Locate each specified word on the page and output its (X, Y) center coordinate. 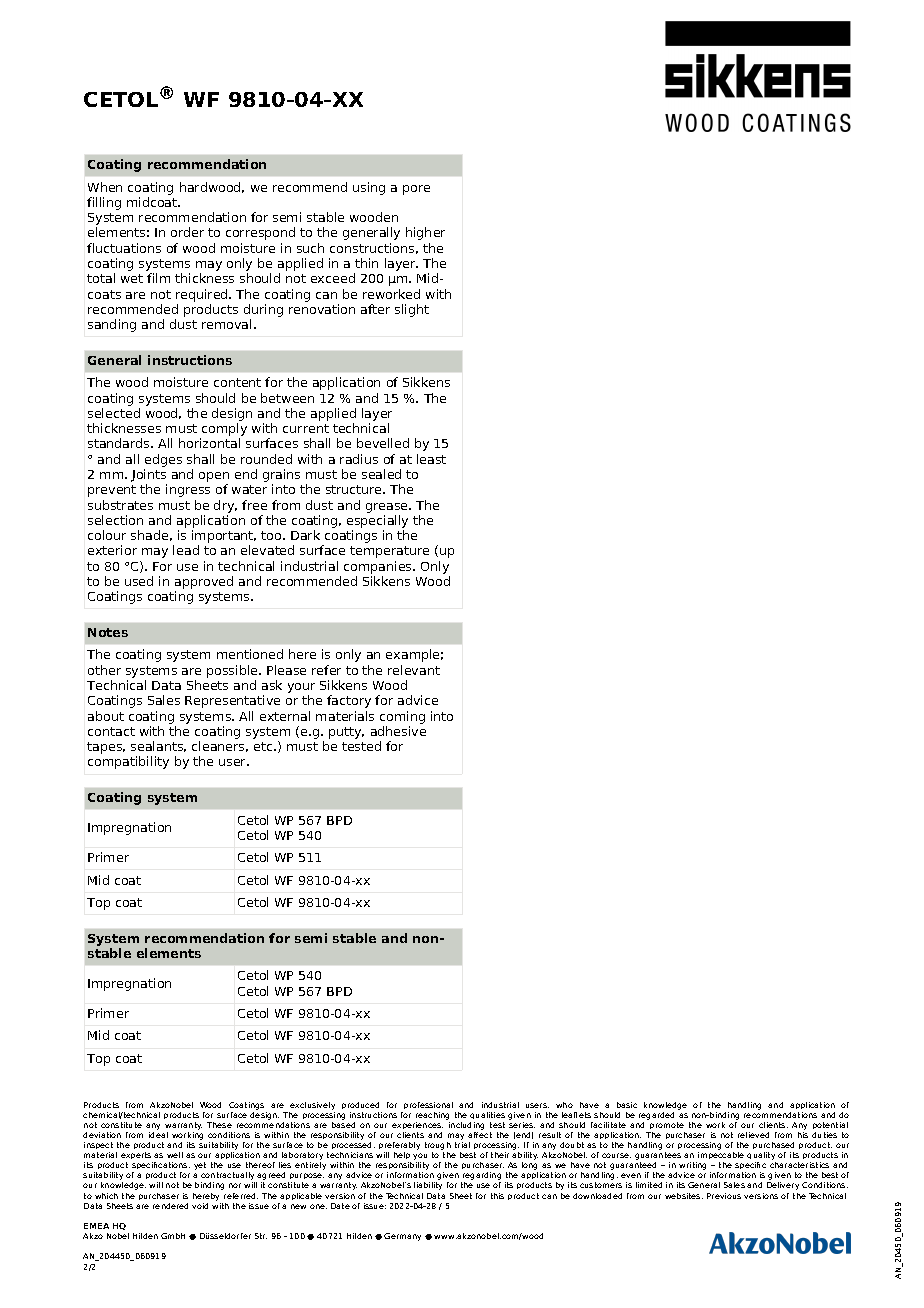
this (497, 1196)
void (200, 1206)
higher (425, 233)
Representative (232, 701)
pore (416, 190)
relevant (414, 670)
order (187, 232)
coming (402, 717)
